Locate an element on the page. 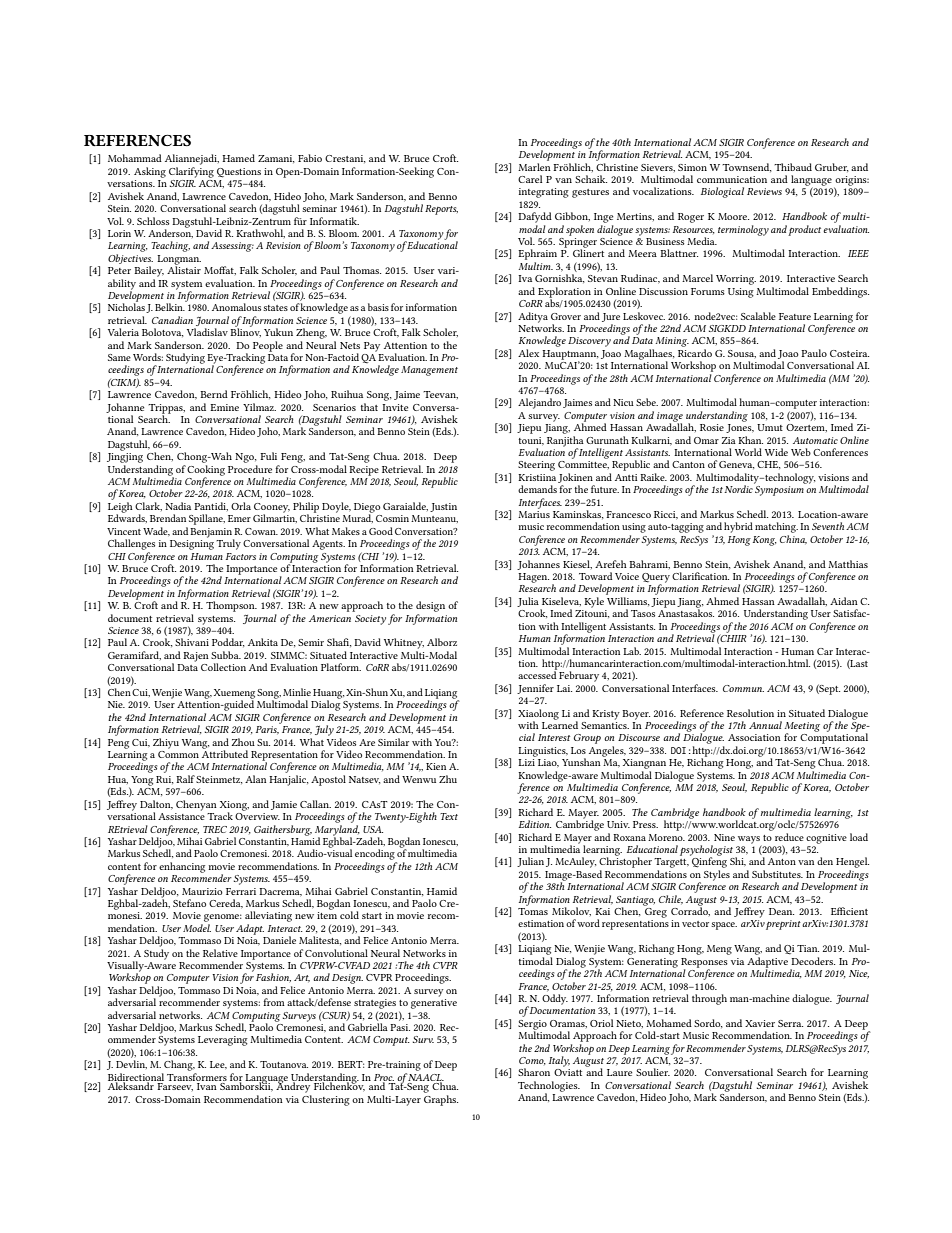 The image size is (952, 1233). Xavier is located at coordinates (760, 1023).
